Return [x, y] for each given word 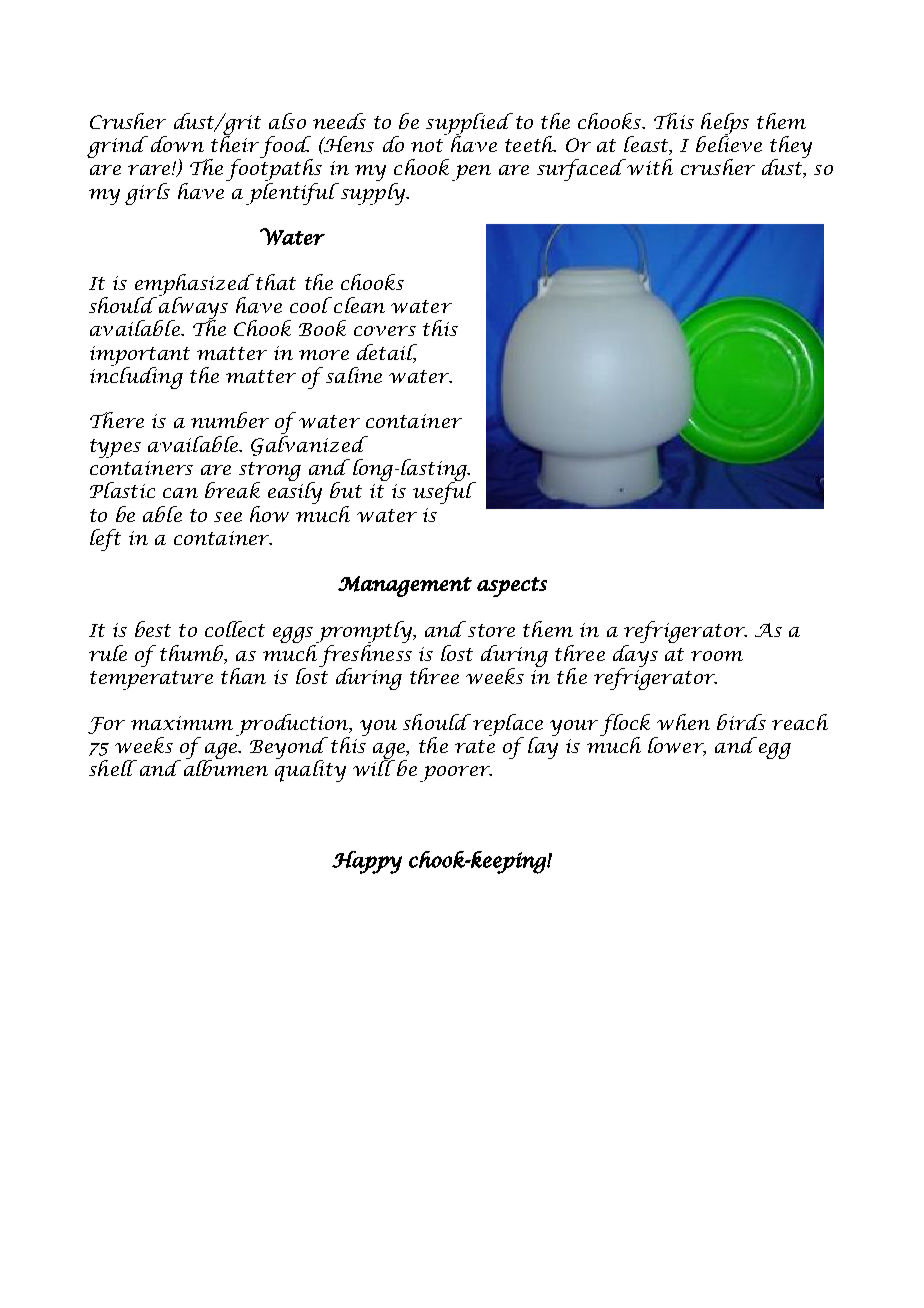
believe [729, 143]
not [427, 145]
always [193, 307]
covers [385, 331]
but [346, 490]
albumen [226, 767]
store [491, 630]
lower [677, 746]
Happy [367, 862]
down [177, 144]
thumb [193, 654]
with [649, 167]
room [717, 656]
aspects [512, 587]
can [180, 493]
